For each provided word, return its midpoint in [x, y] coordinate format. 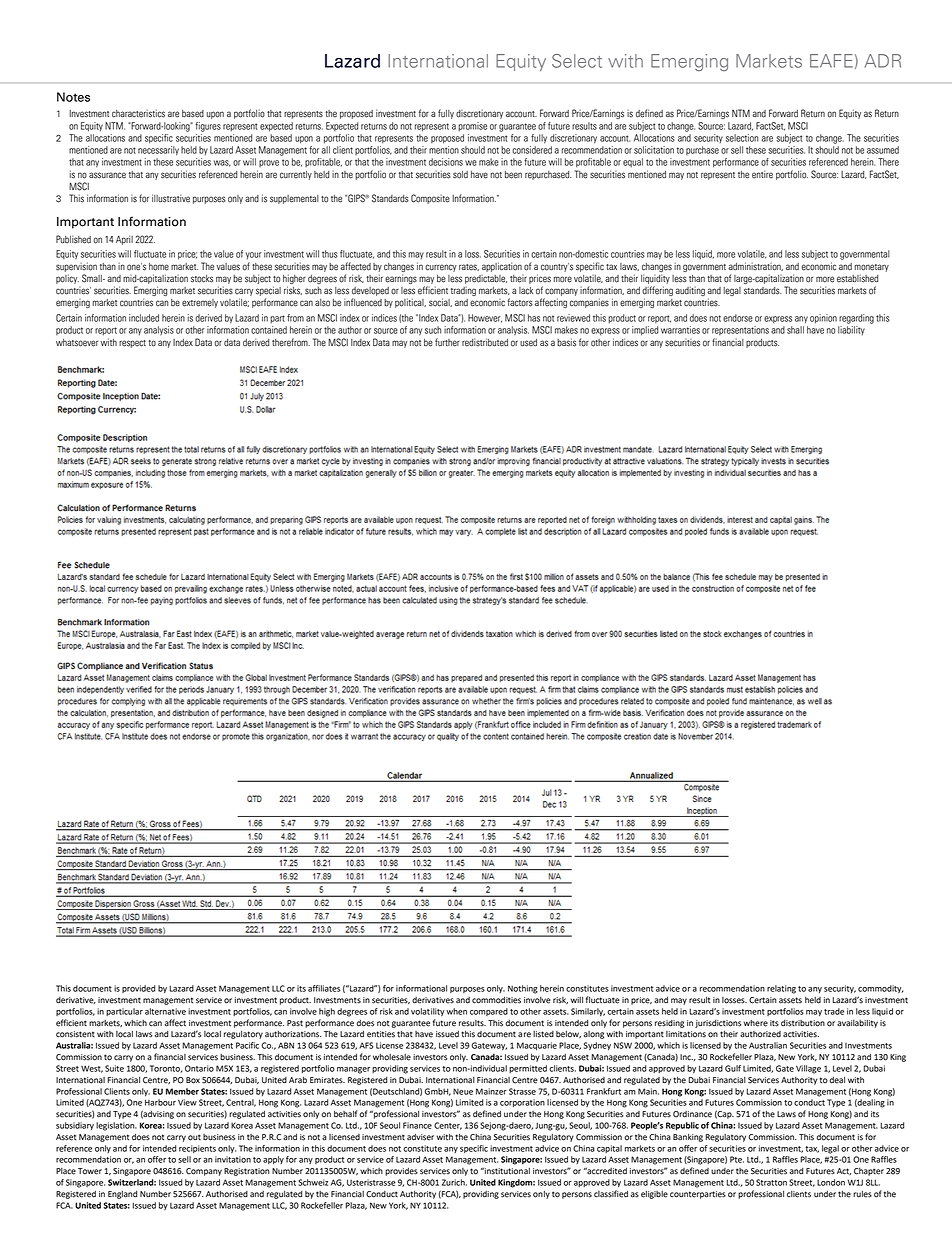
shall [795, 330]
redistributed [485, 342]
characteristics [138, 113]
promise [472, 127]
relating [781, 989]
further [447, 342]
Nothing [523, 989]
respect [132, 344]
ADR [882, 61]
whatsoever [77, 343]
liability [851, 330]
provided [139, 989]
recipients [197, 1149]
